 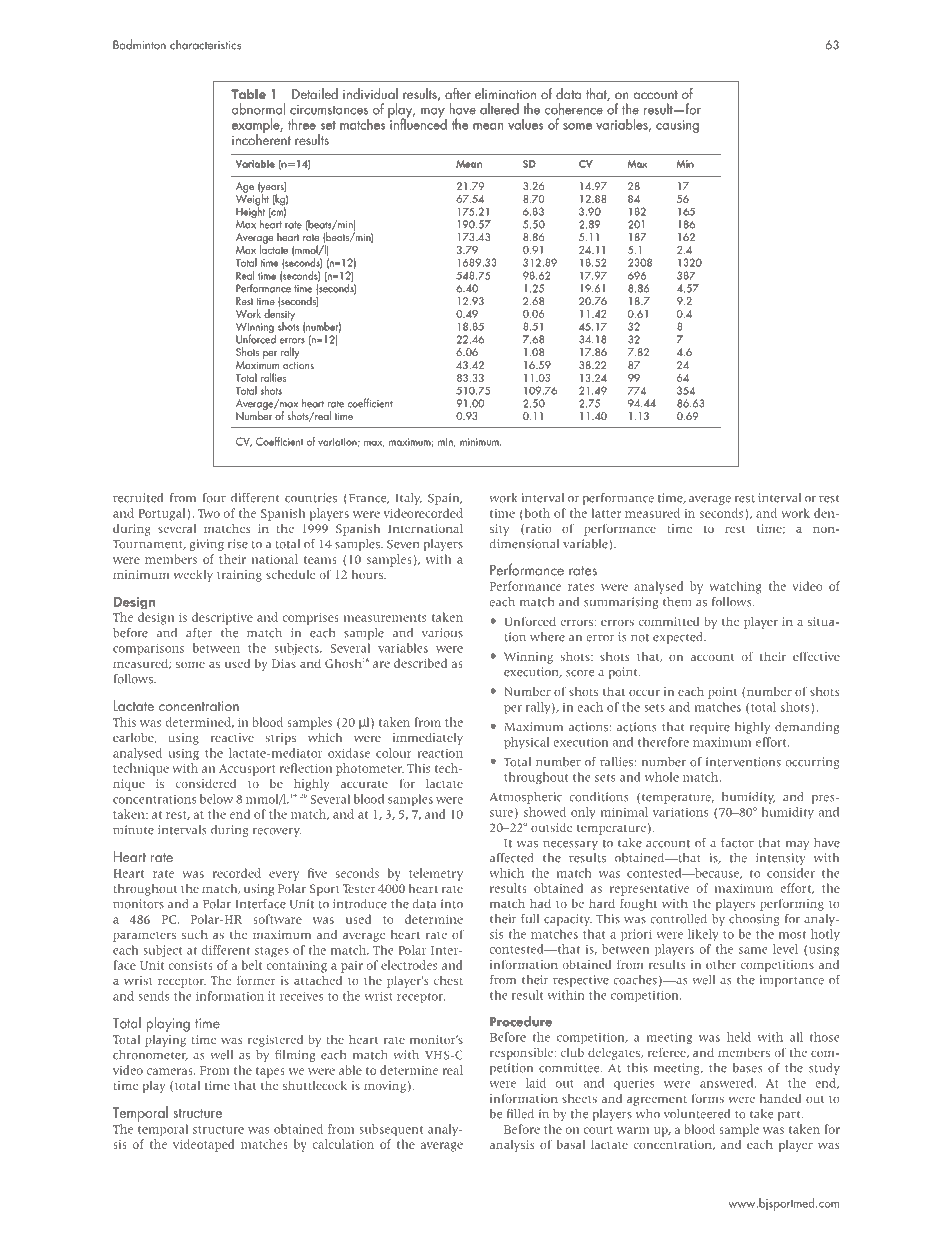 What do you see at coordinates (574, 109) in the screenshot?
I see `coherence` at bounding box center [574, 109].
